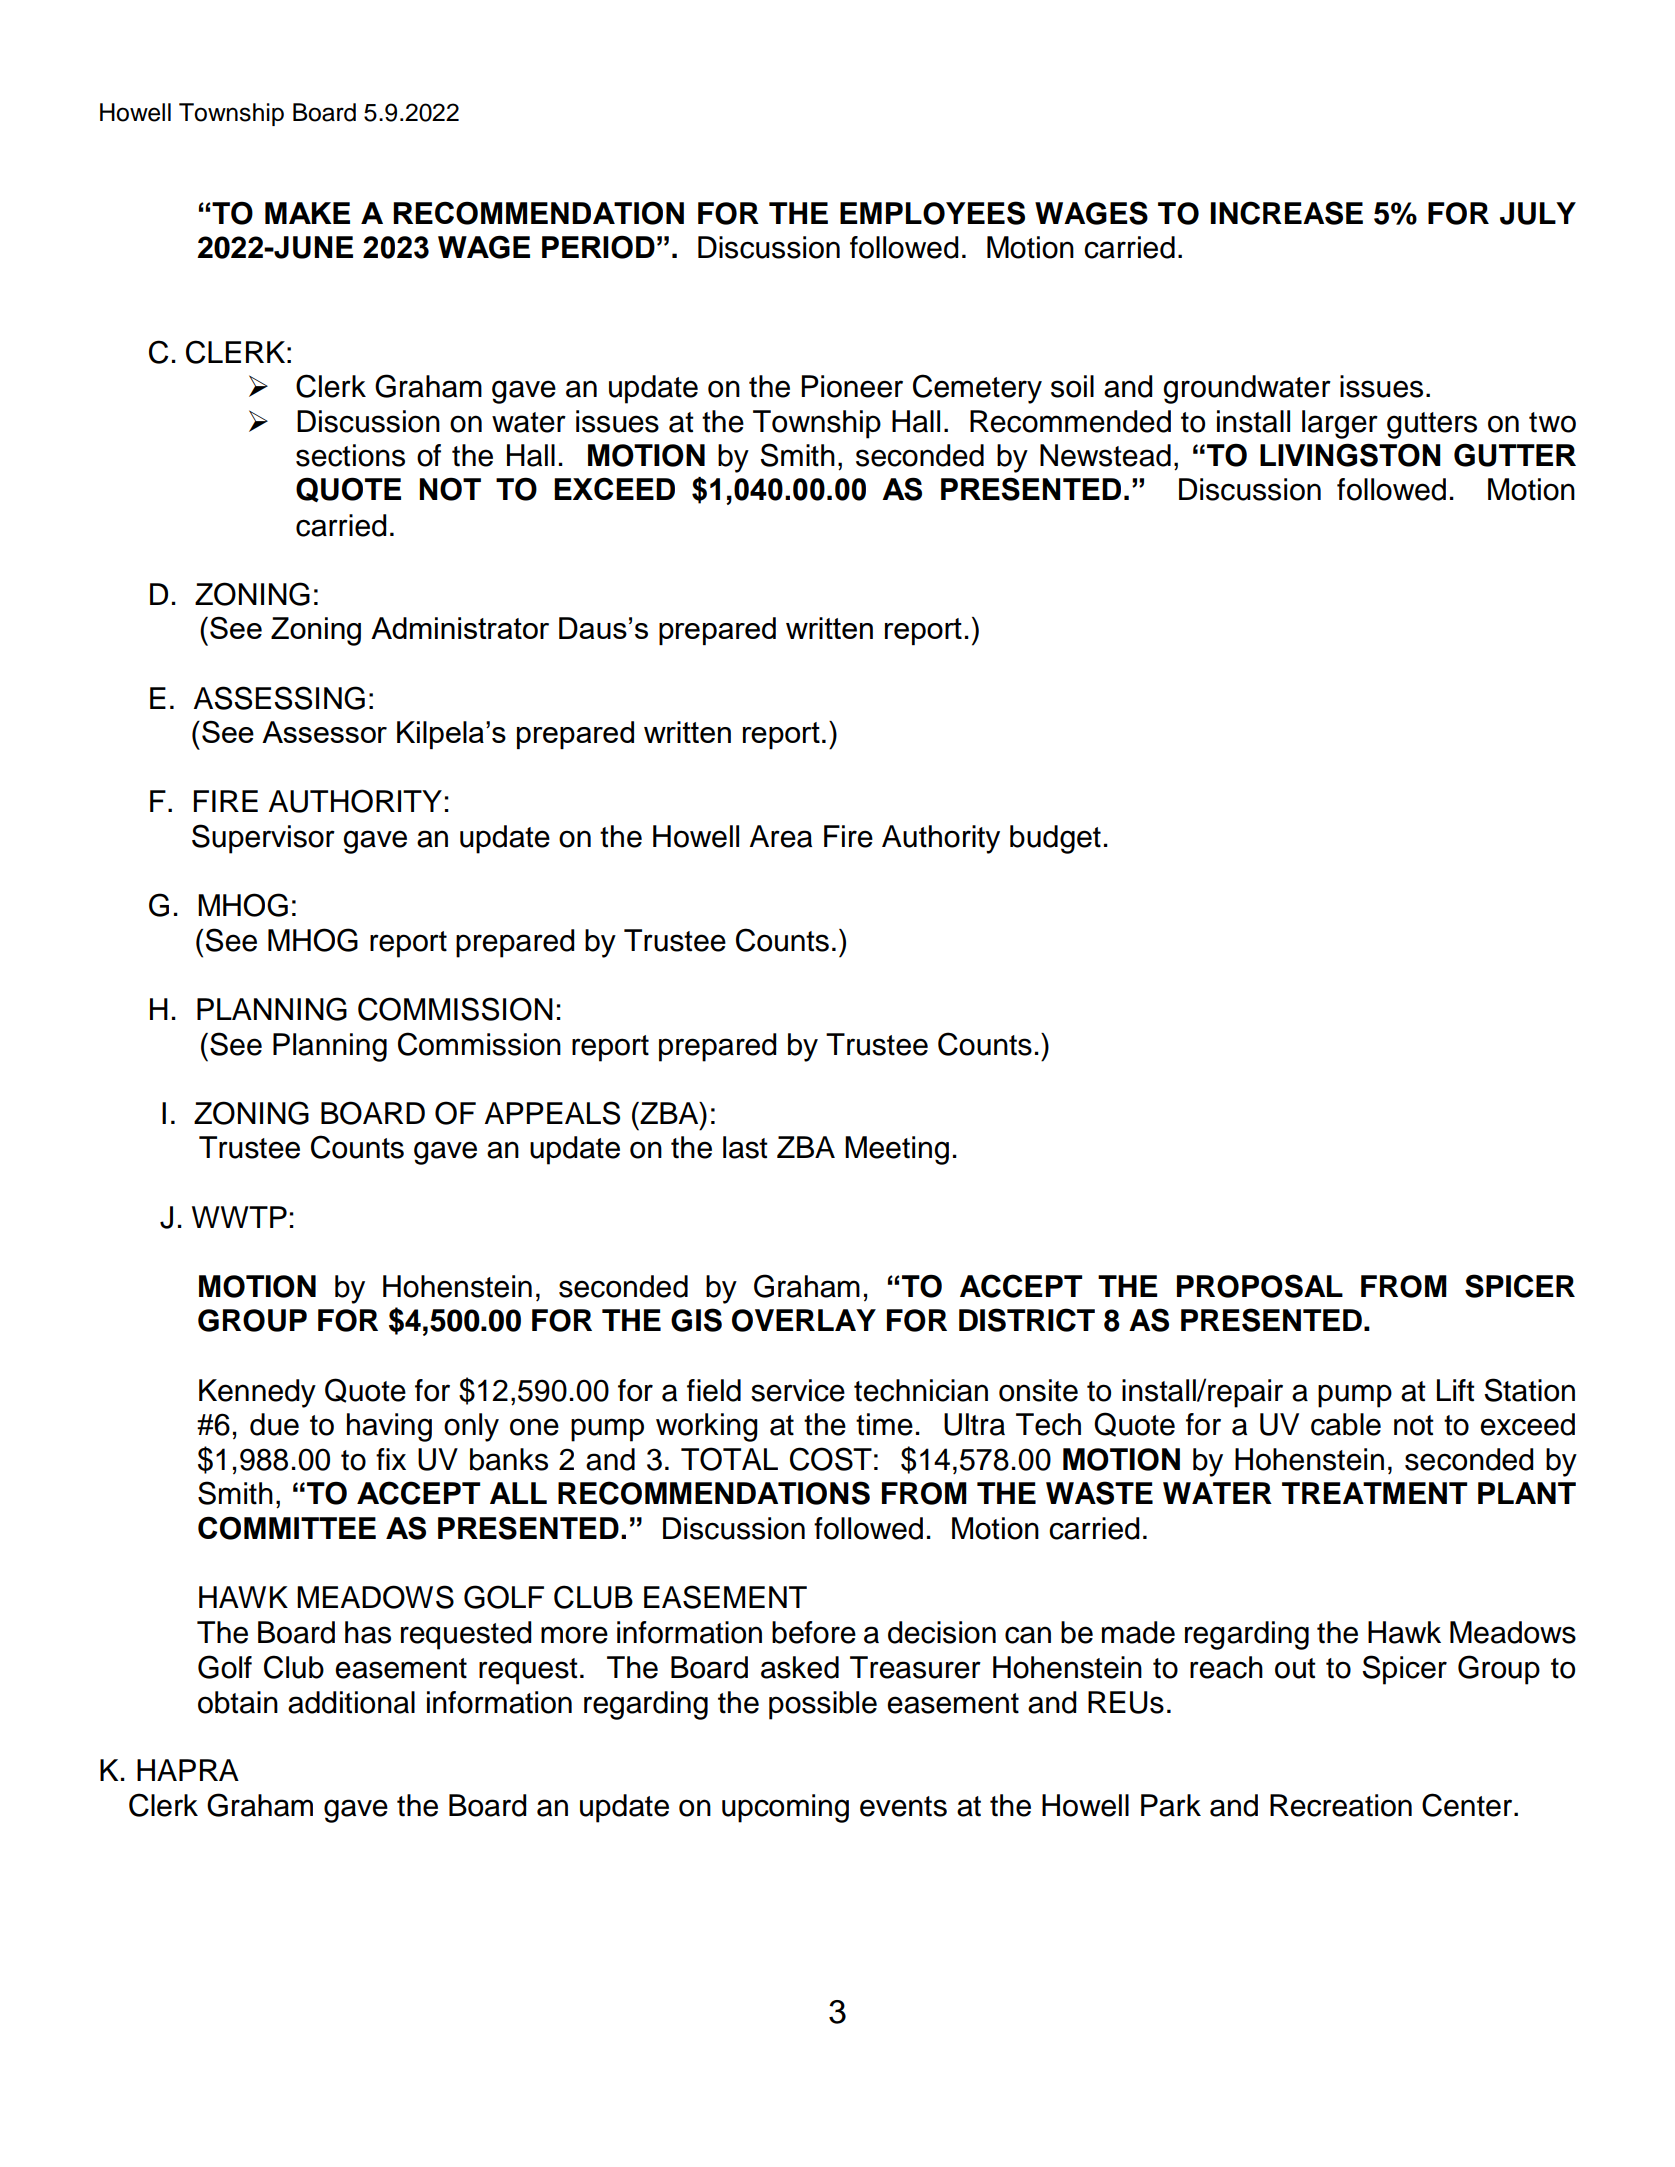 The image size is (1675, 2167). What do you see at coordinates (781, 836) in the screenshot?
I see `Area` at bounding box center [781, 836].
